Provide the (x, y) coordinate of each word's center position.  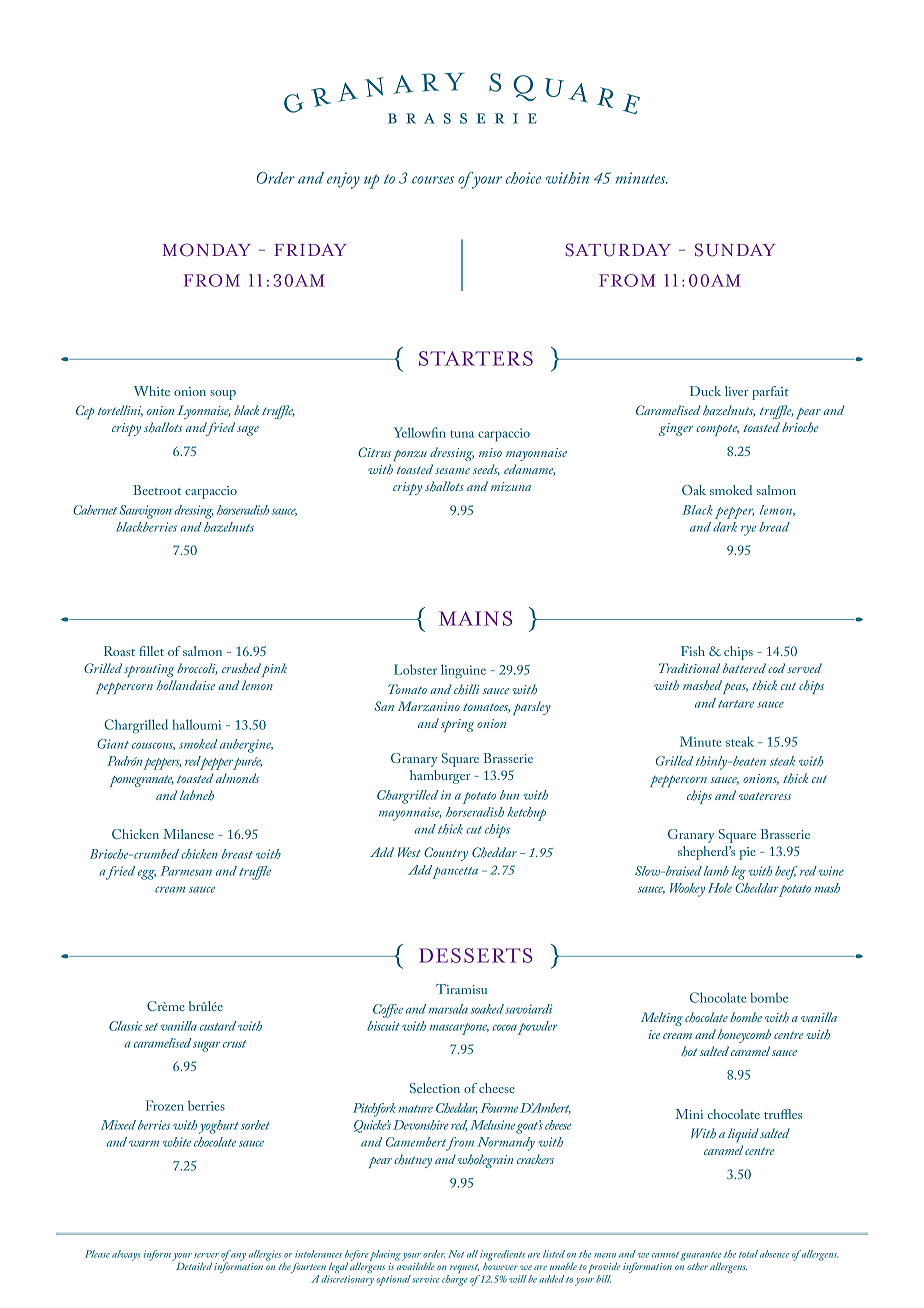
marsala (448, 1009)
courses (433, 180)
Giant (113, 744)
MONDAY (206, 250)
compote (717, 430)
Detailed (194, 1266)
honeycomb (744, 1036)
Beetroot (157, 490)
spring (457, 725)
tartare (736, 704)
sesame (452, 471)
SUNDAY (735, 250)
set (151, 1027)
